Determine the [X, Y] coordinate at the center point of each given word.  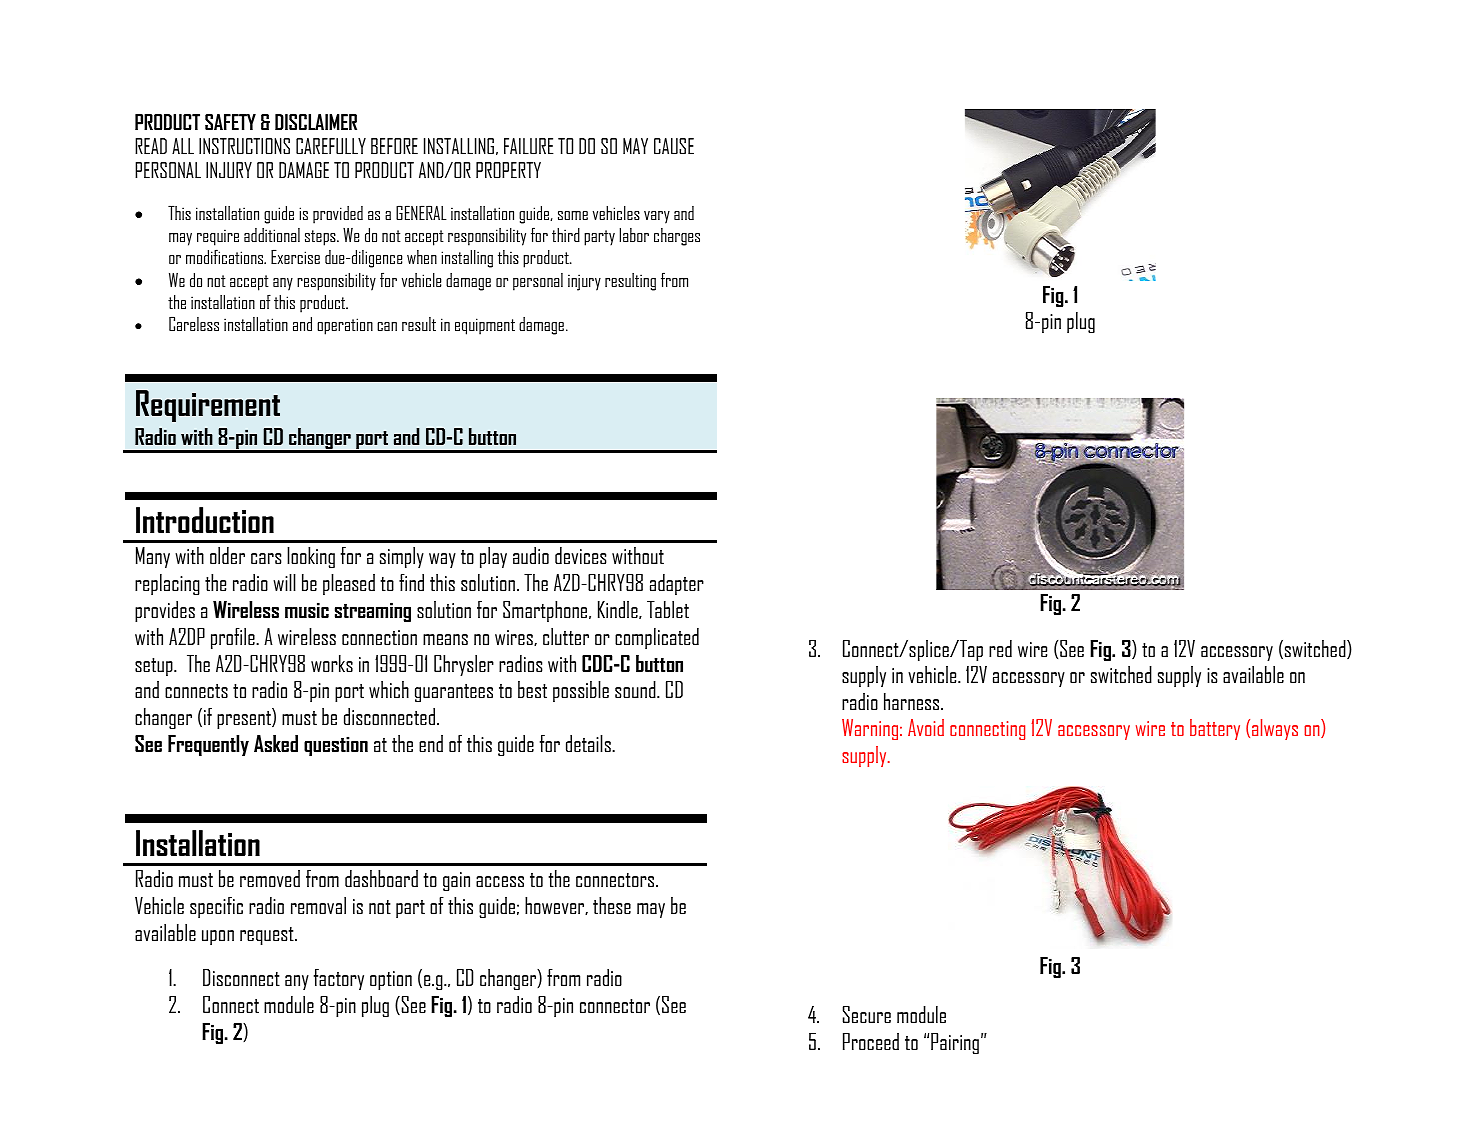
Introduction [205, 520]
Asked [276, 743]
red [1000, 648]
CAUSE [674, 146]
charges [677, 237]
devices [580, 555]
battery [1215, 729]
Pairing [955, 1043]
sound [636, 689]
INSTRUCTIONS [244, 146]
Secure [867, 1014]
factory [339, 979]
